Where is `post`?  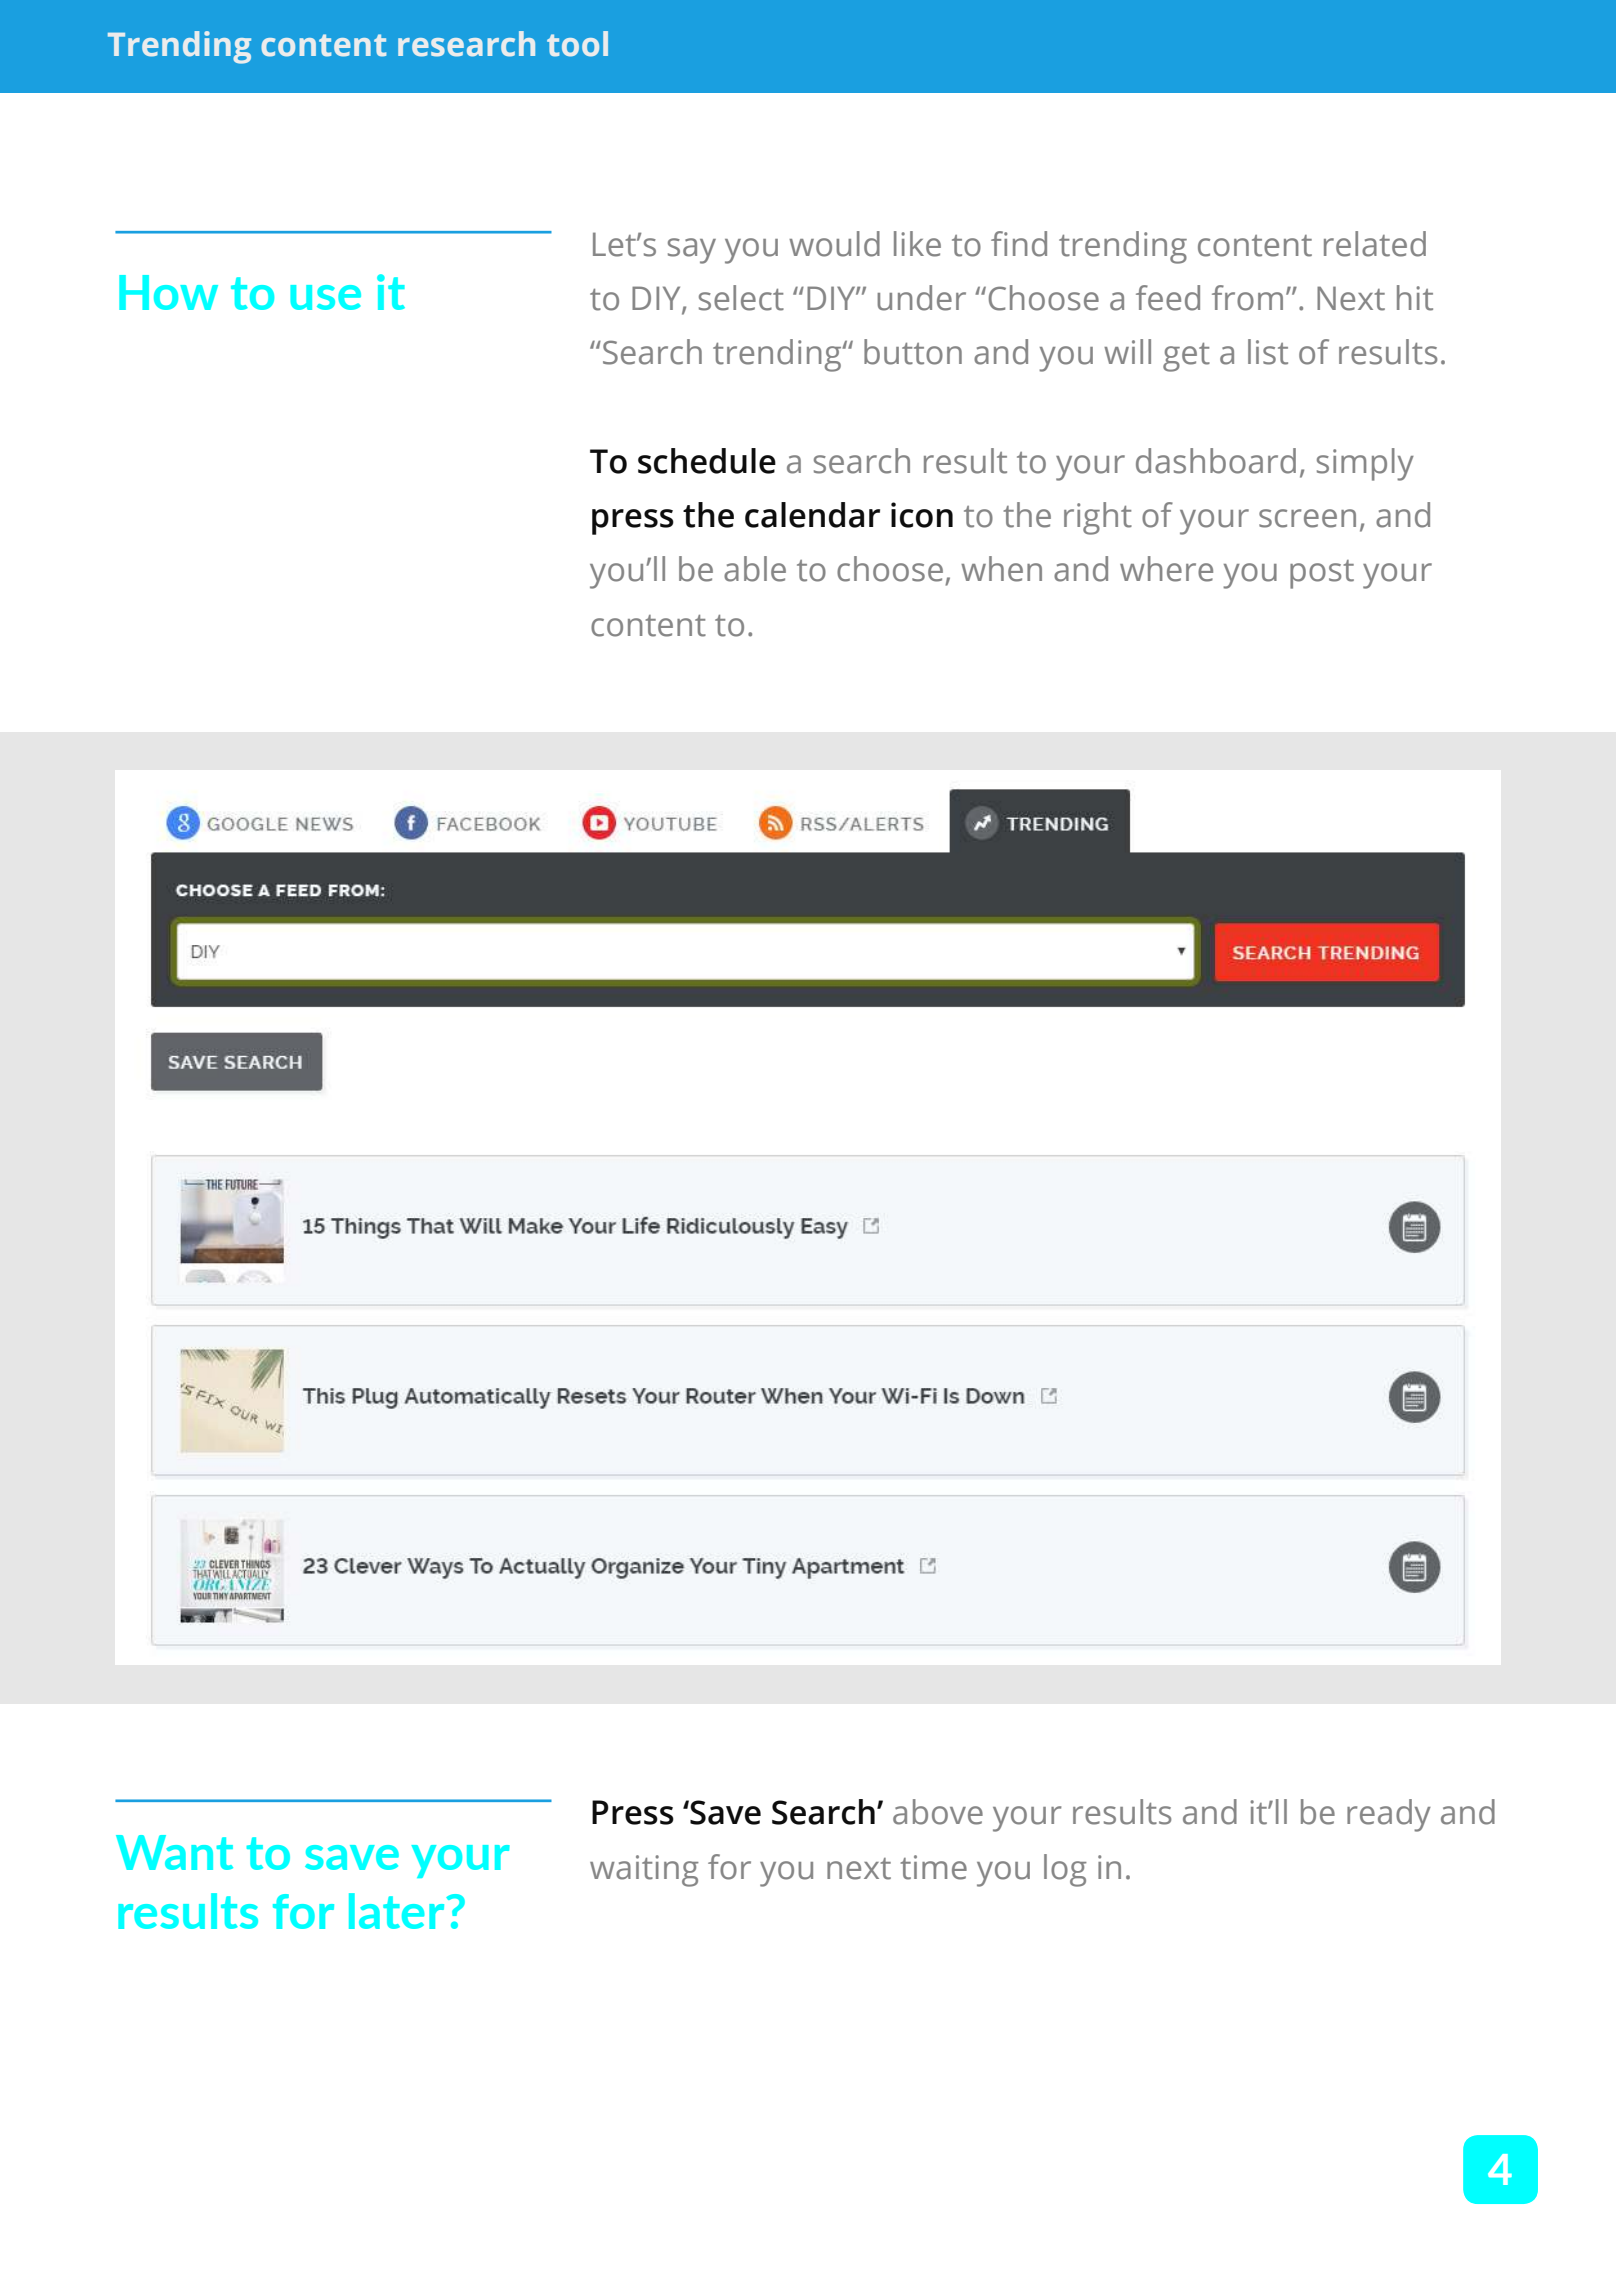 post is located at coordinates (1322, 574).
